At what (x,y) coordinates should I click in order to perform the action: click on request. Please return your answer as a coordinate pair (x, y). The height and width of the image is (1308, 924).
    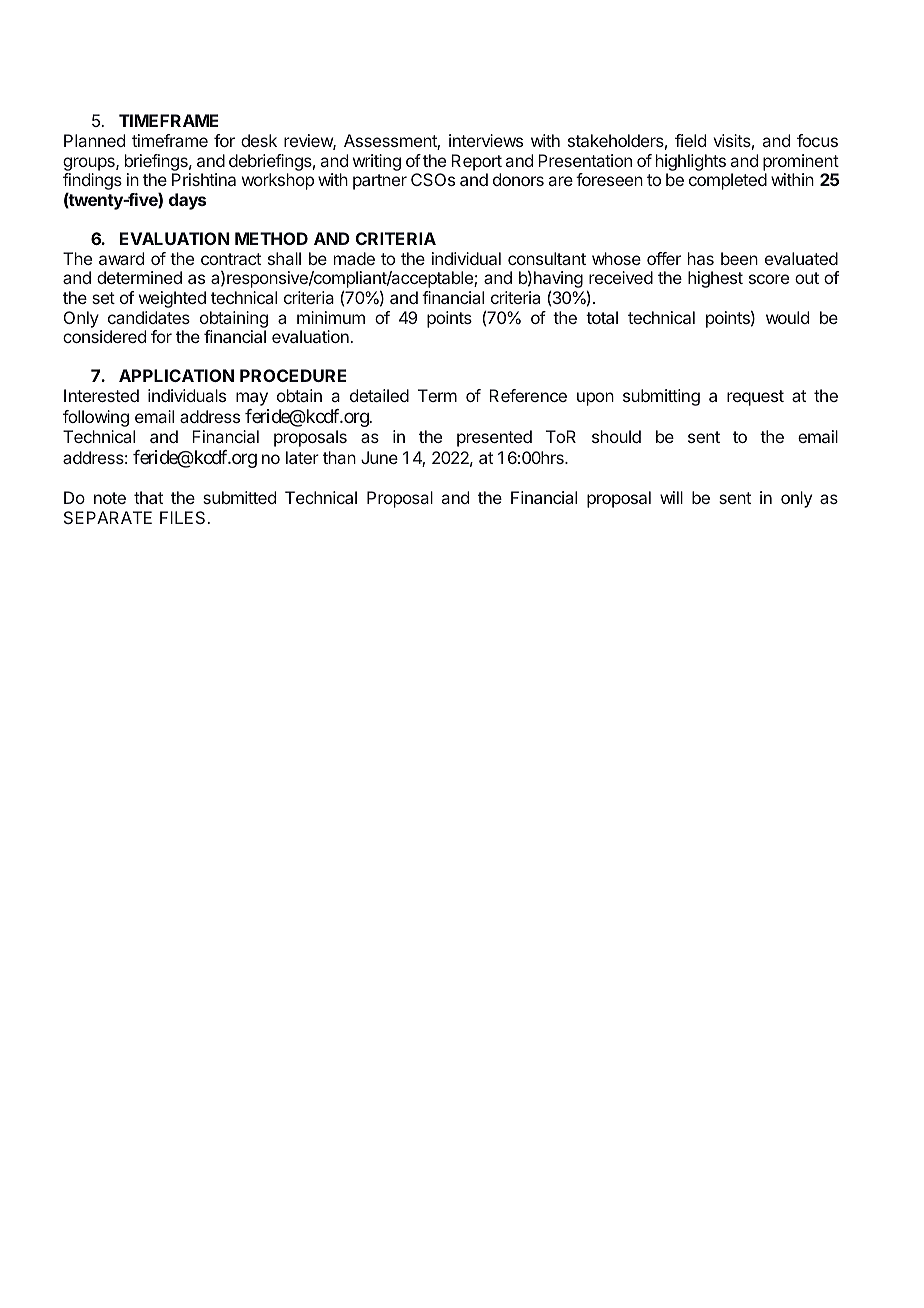
    Looking at the image, I should click on (755, 398).
